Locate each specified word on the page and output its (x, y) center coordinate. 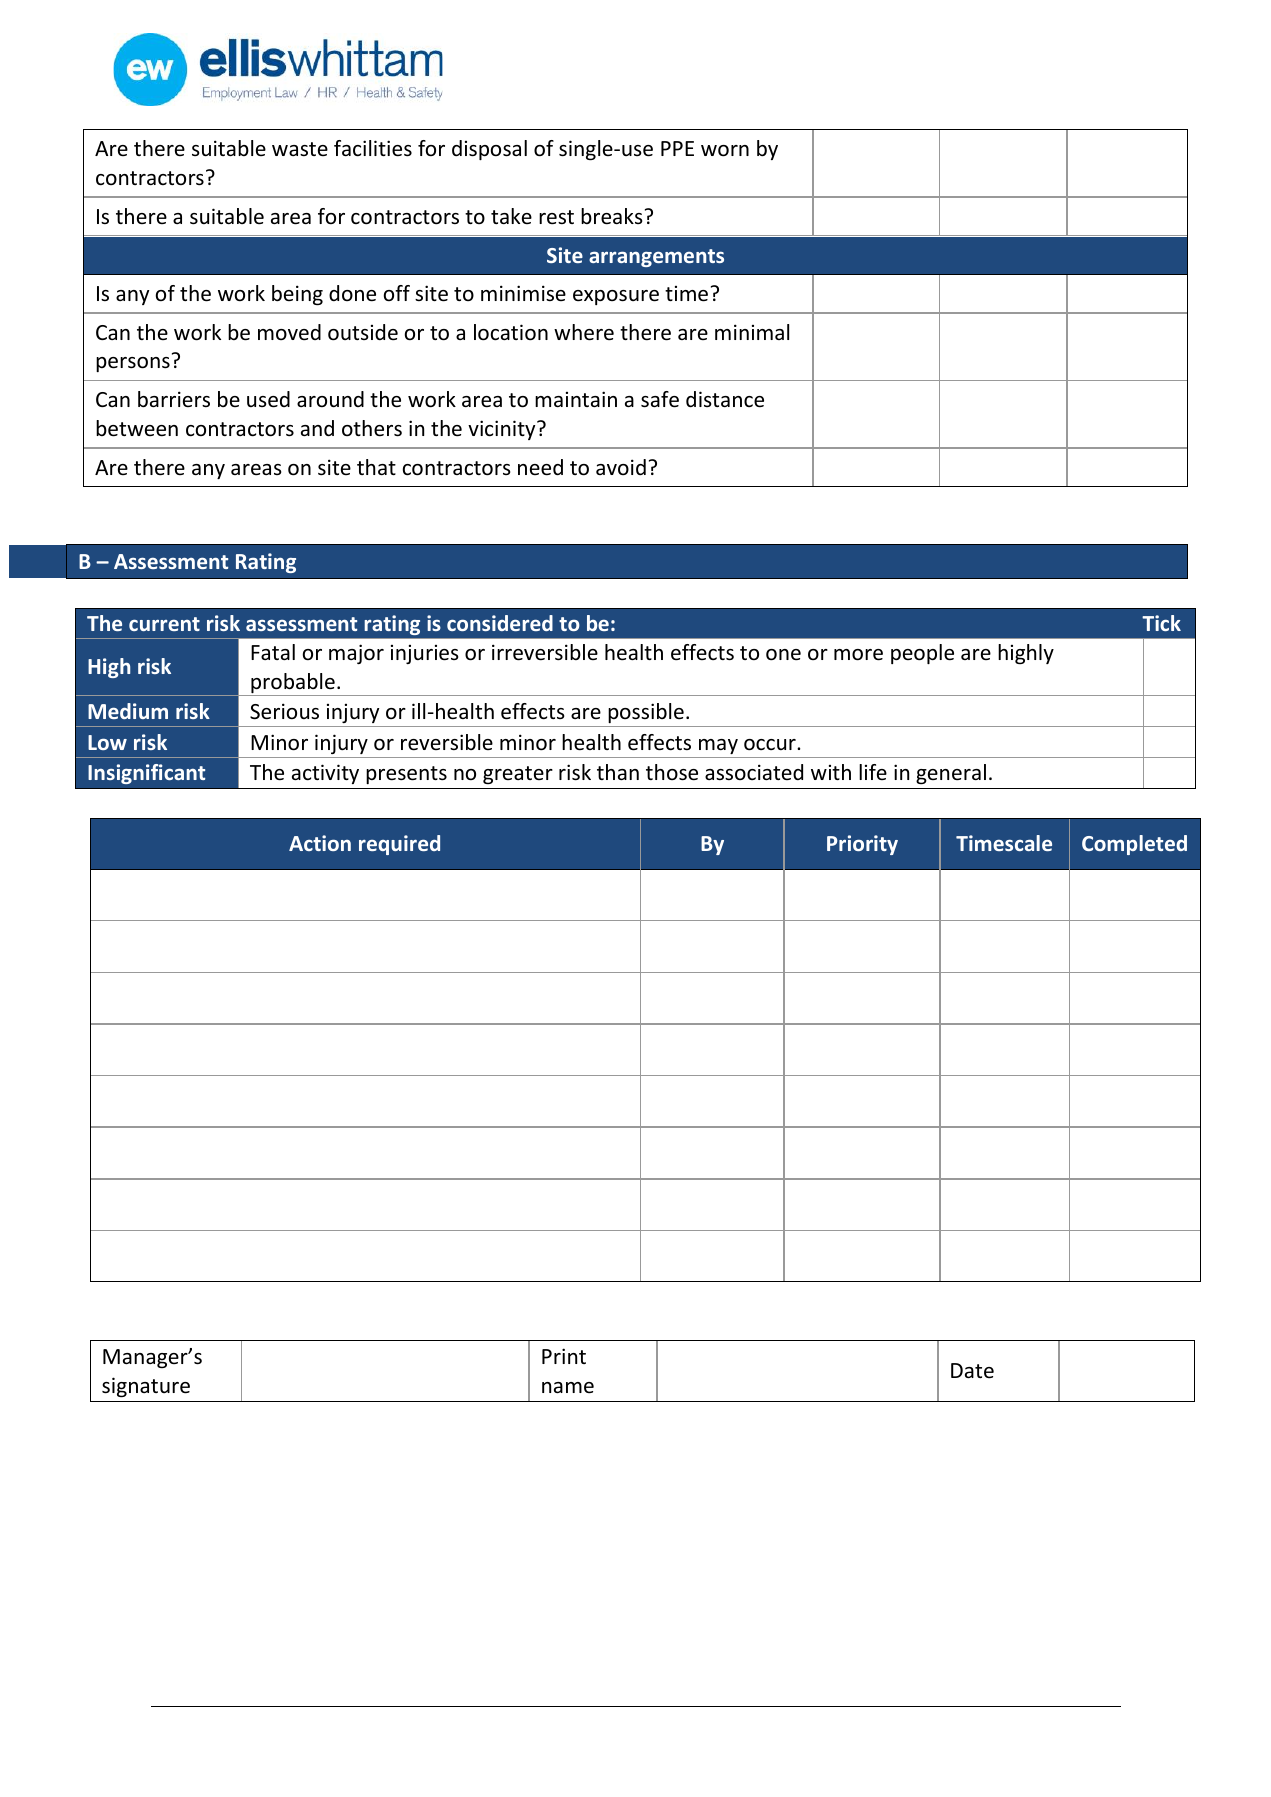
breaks (611, 216)
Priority (862, 845)
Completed (1134, 845)
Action (320, 843)
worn (725, 151)
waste (300, 149)
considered (500, 623)
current (164, 624)
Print (564, 1356)
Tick (1161, 623)
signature (146, 1387)
